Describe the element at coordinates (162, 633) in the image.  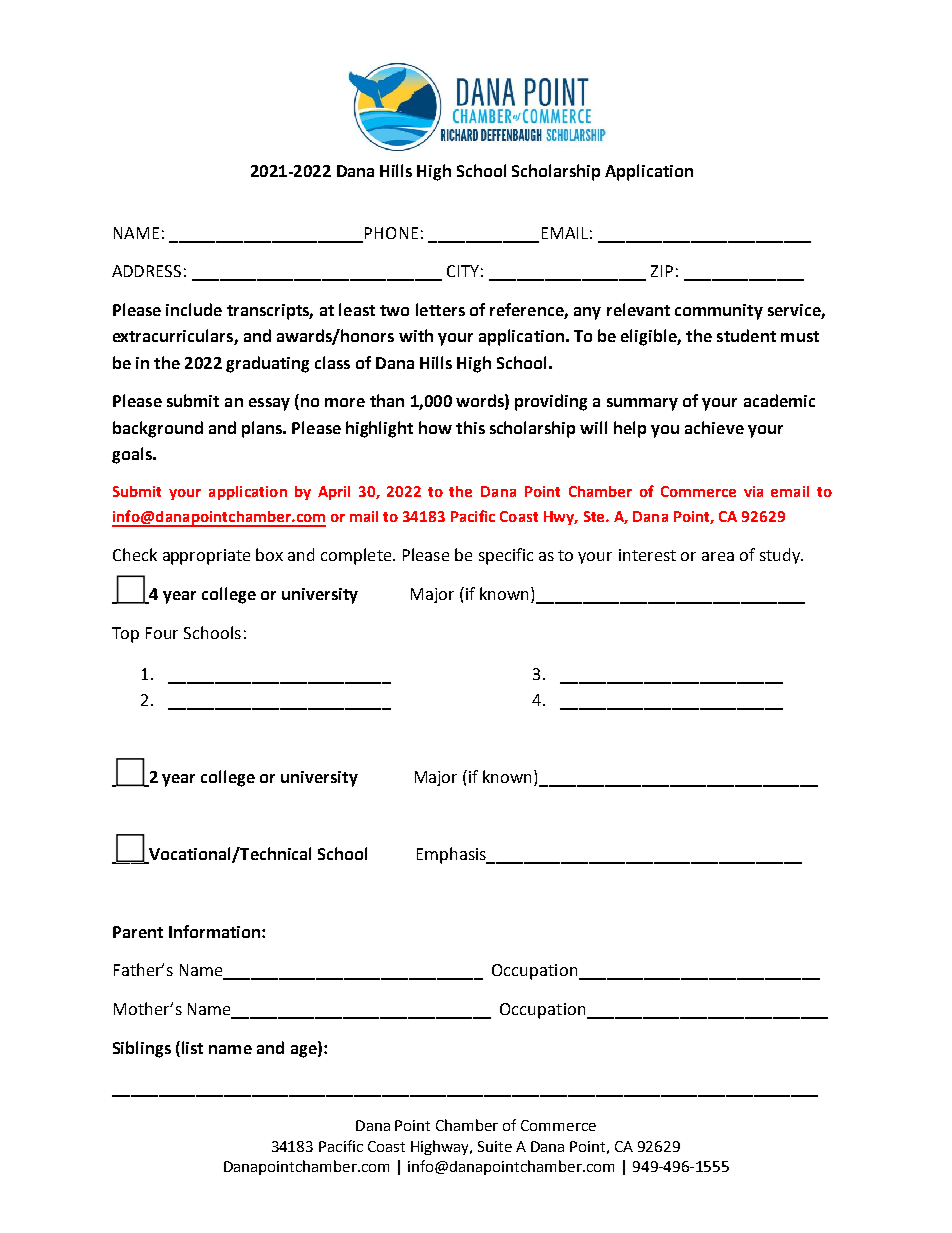
I see `Four` at that location.
